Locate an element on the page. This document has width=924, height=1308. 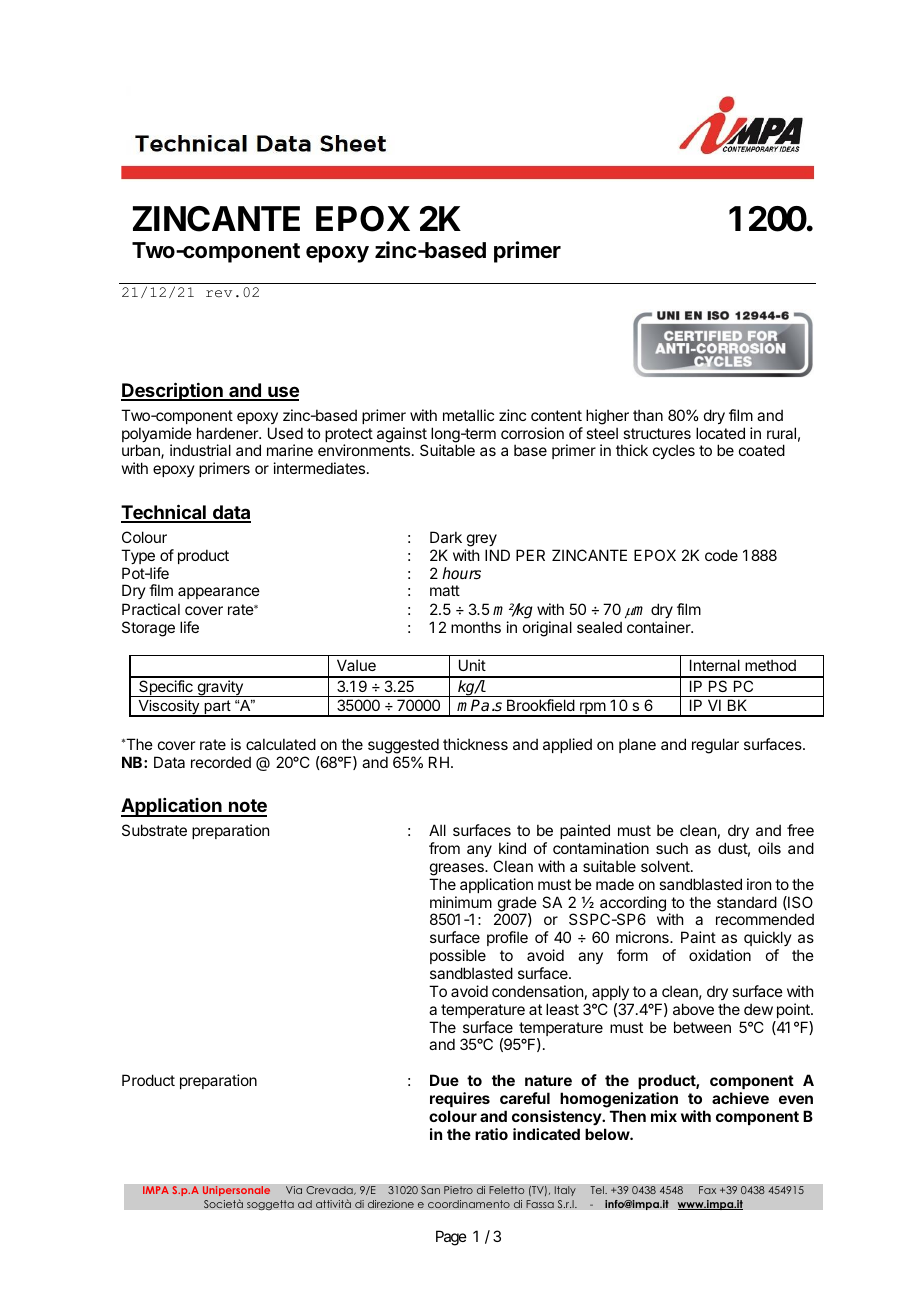
Via is located at coordinates (294, 1190).
